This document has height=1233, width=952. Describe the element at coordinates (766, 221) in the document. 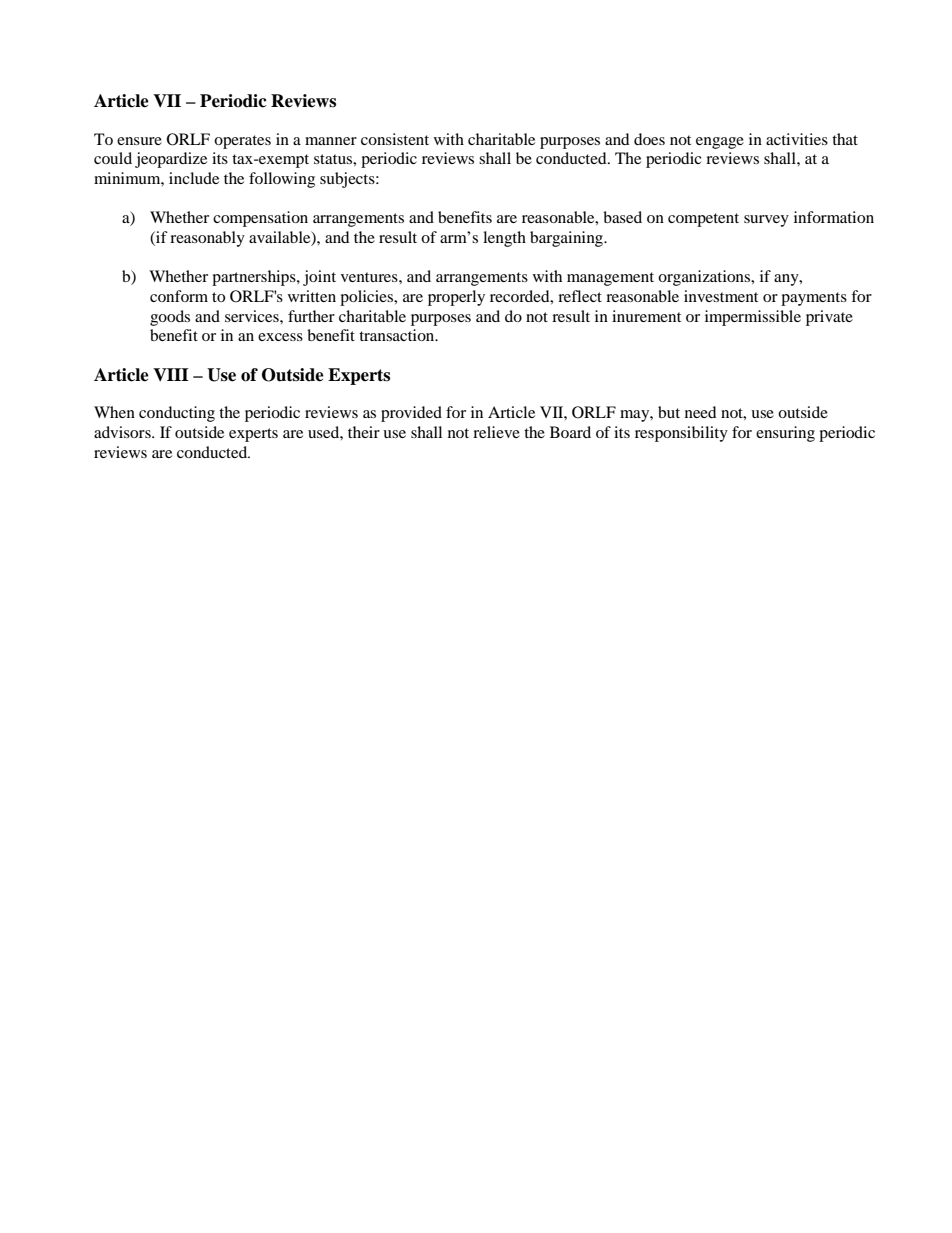

I see `survey` at that location.
